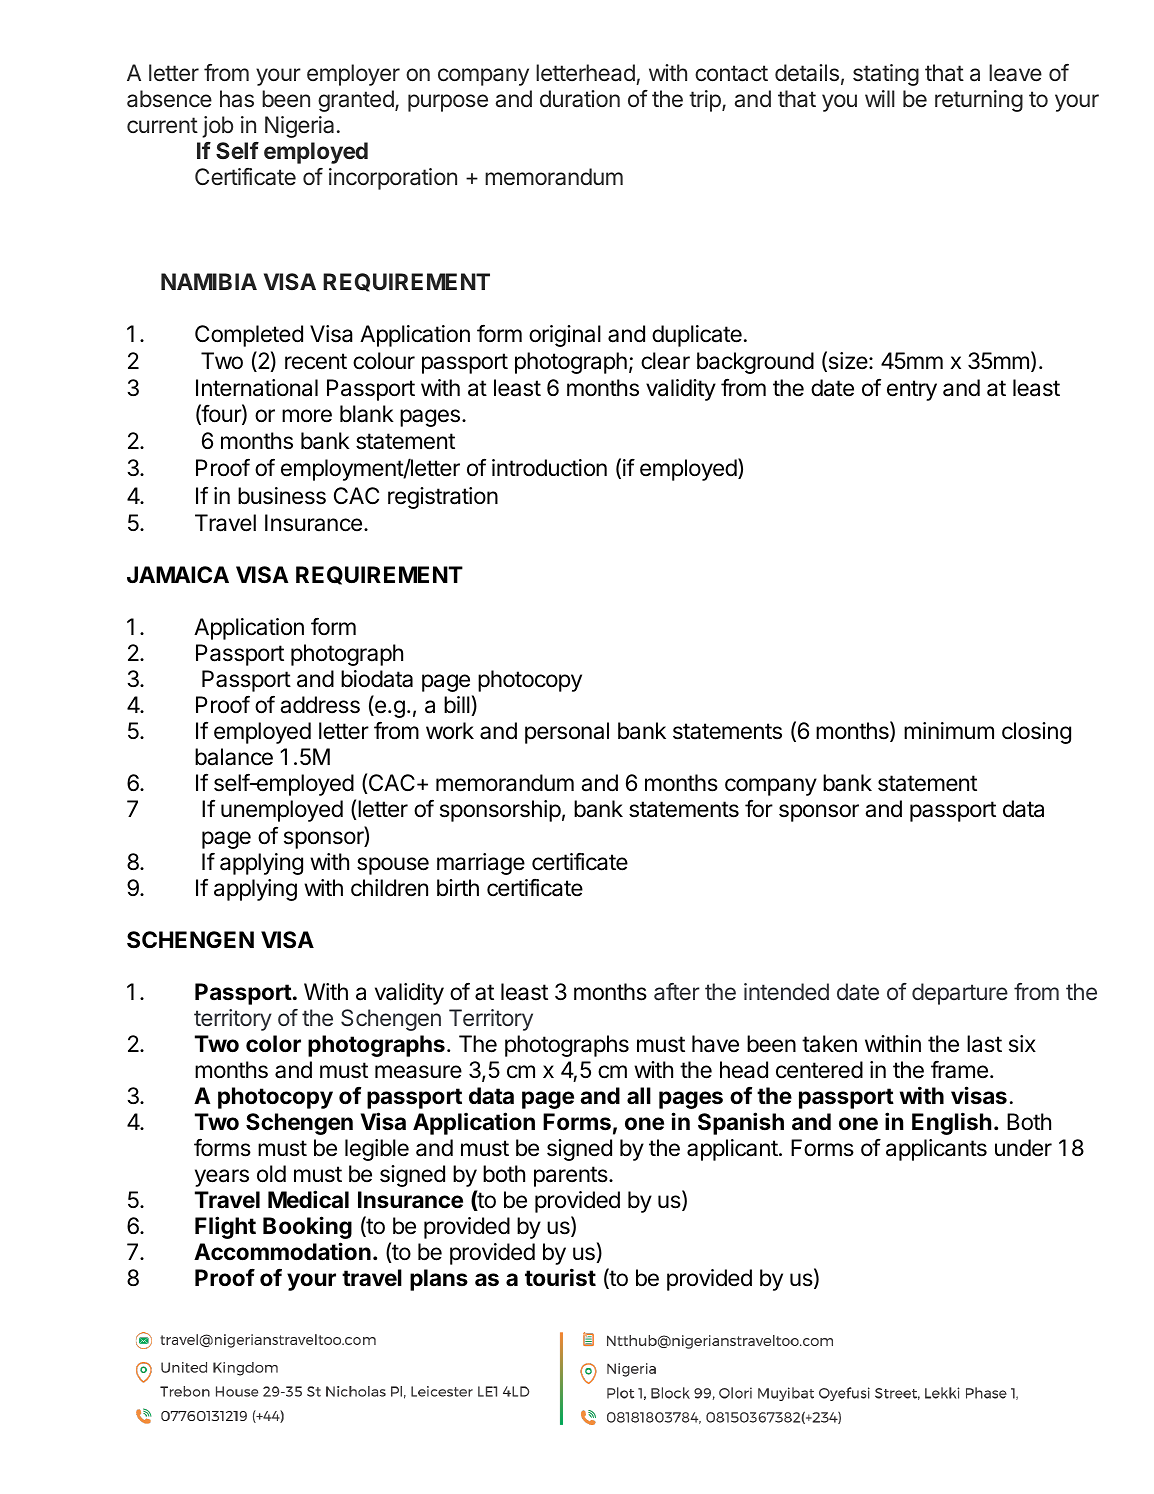 The width and height of the page is (1154, 1494). Describe the element at coordinates (912, 390) in the page. I see `entry` at that location.
